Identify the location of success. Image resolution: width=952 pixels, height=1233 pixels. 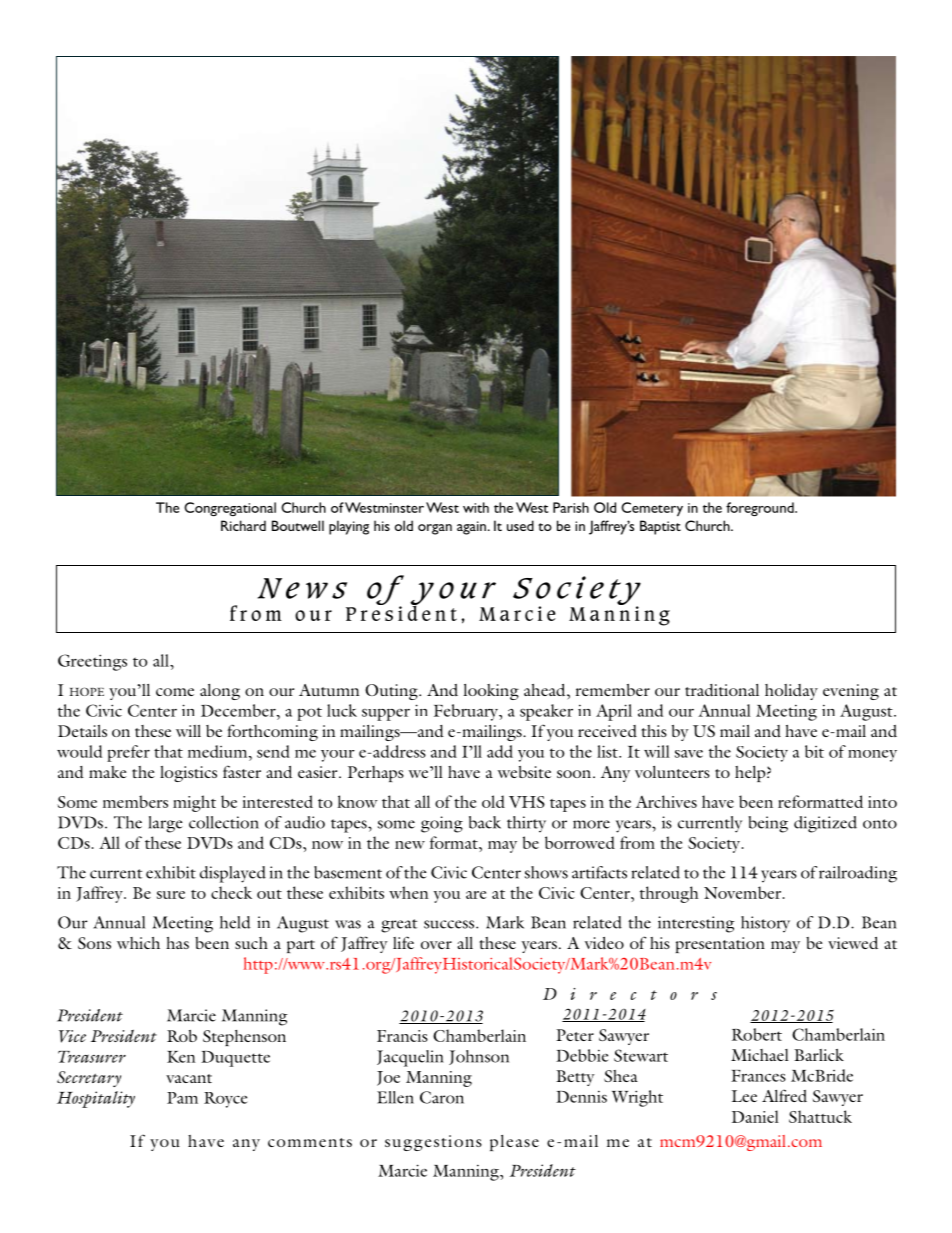
(450, 924).
